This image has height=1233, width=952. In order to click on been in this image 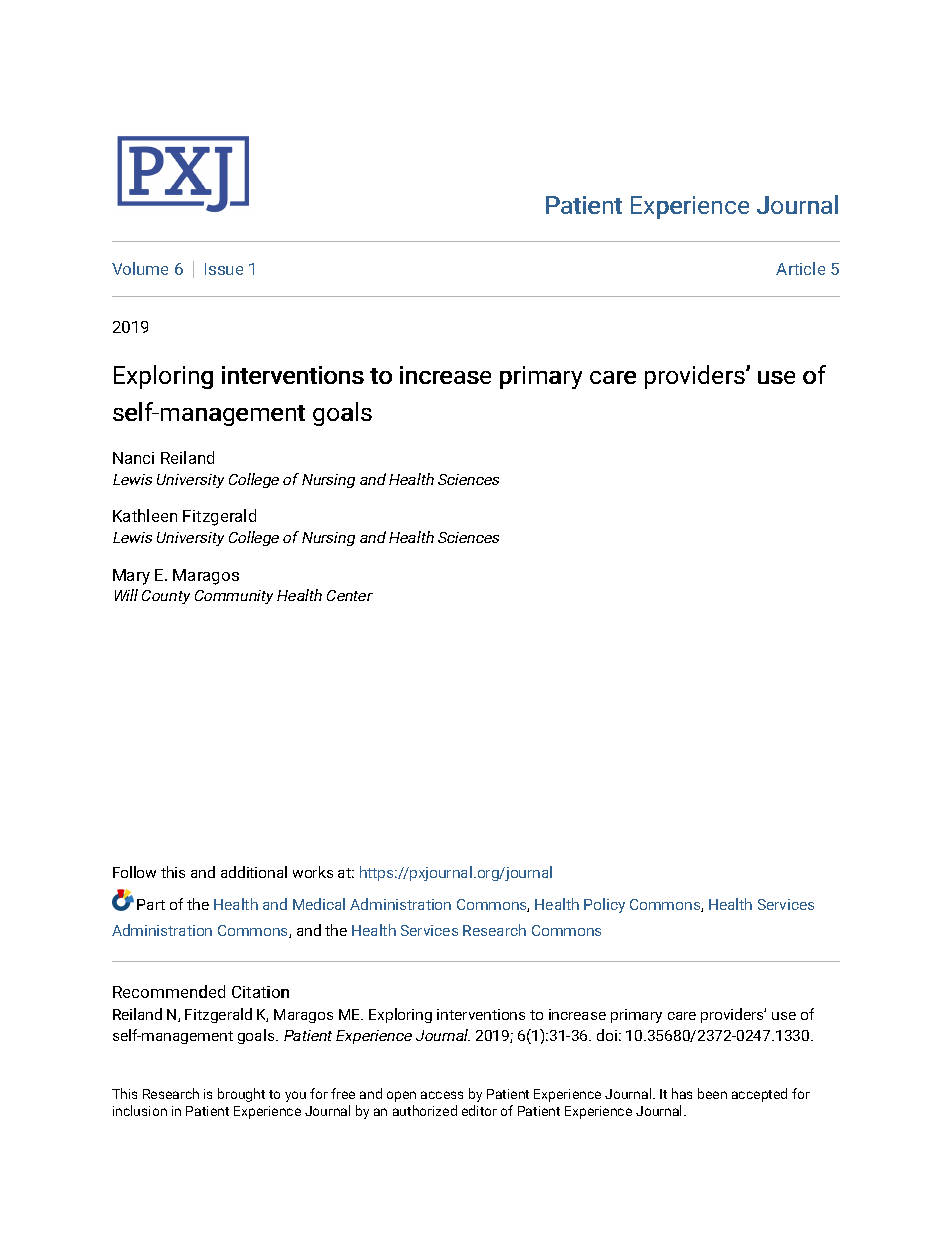, I will do `click(712, 1093)`.
